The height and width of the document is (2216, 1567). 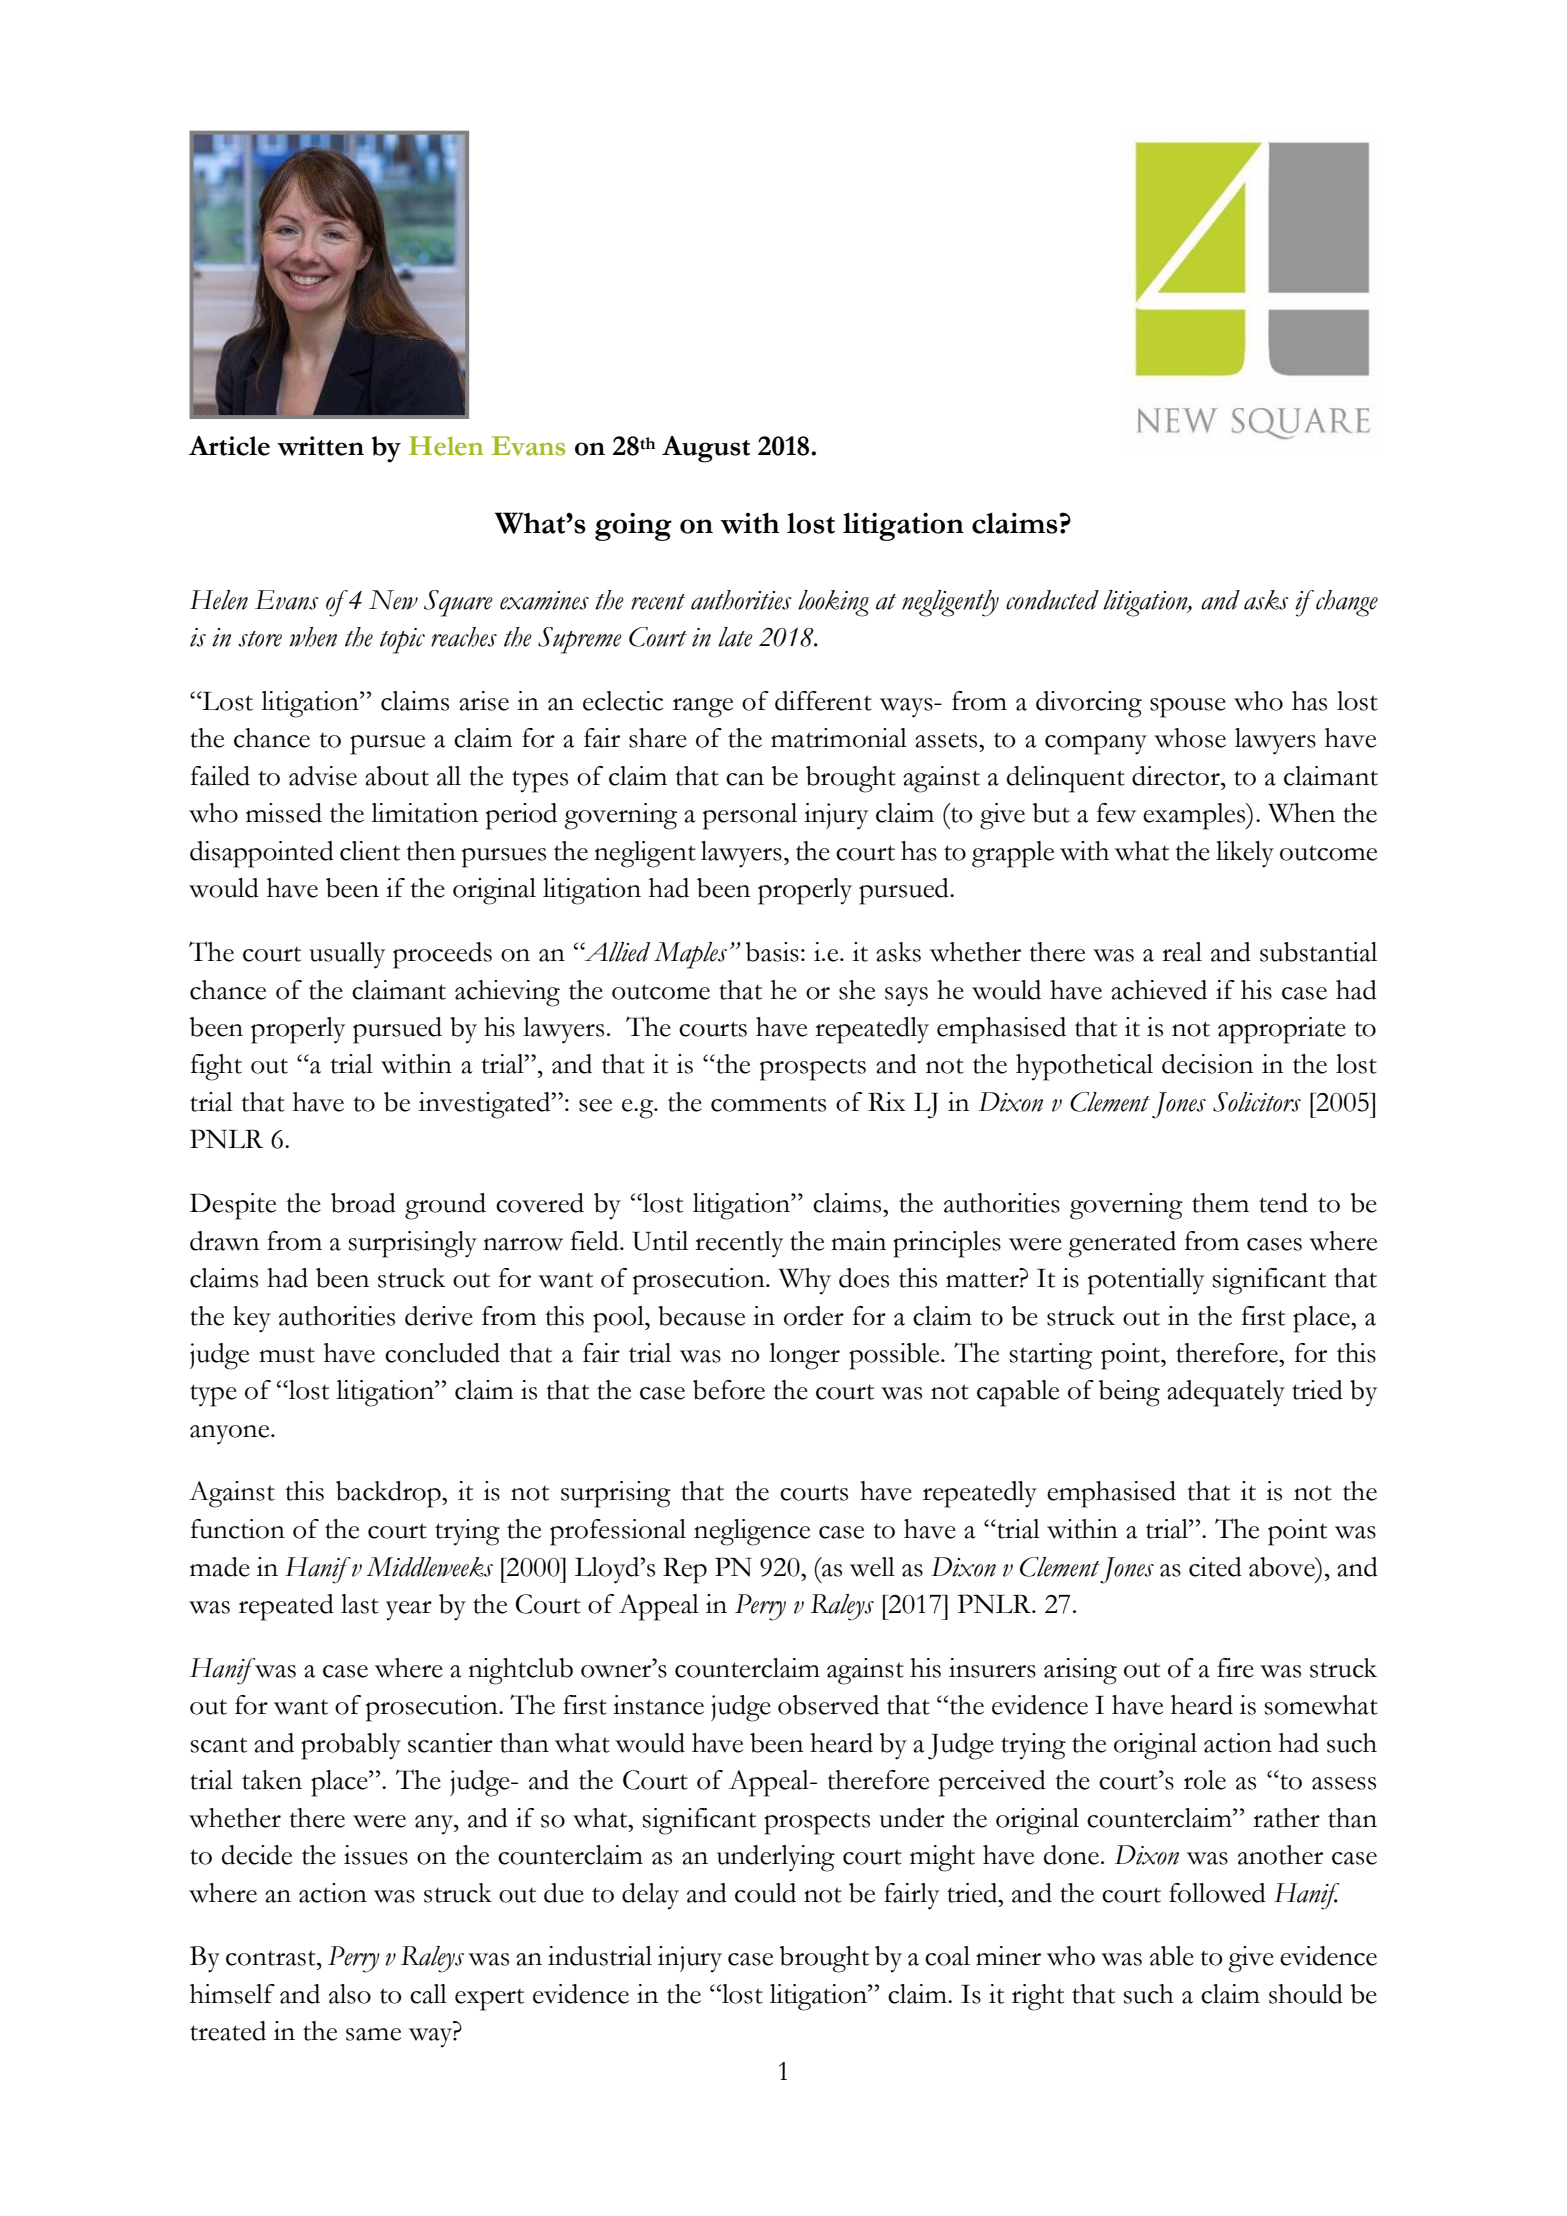 I want to click on client, so click(x=370, y=851).
